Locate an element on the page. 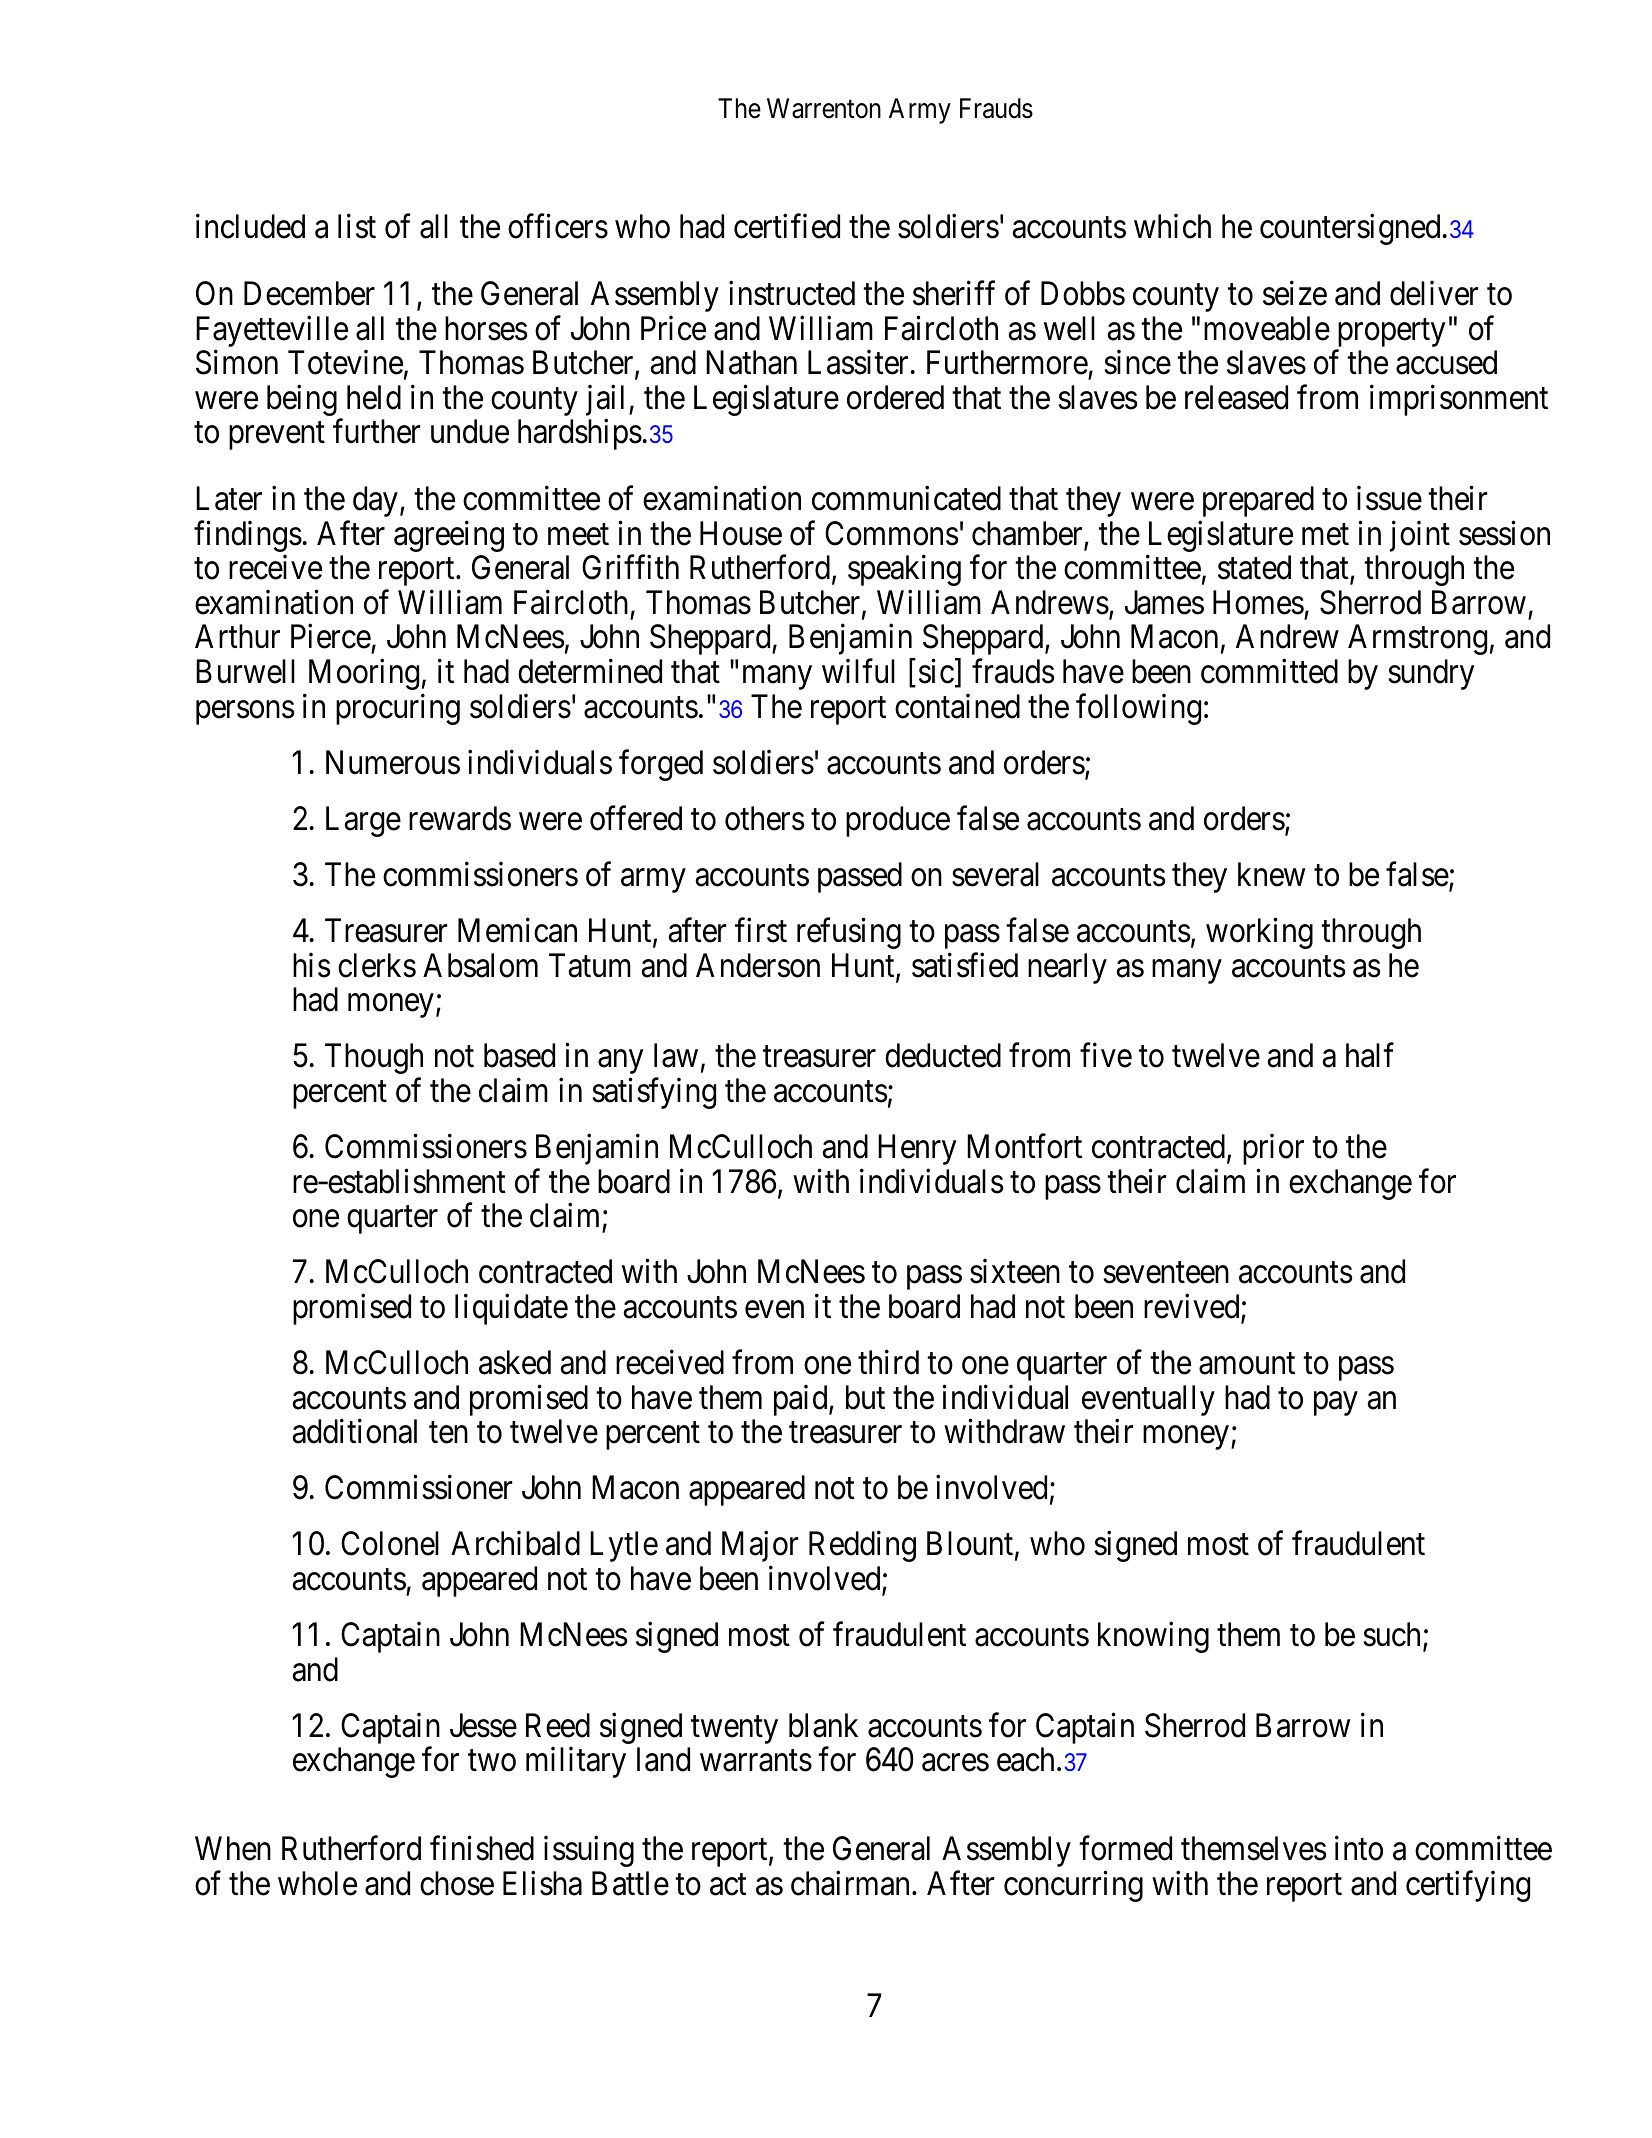 The height and width of the image is (2138, 1652). knew is located at coordinates (1271, 874).
